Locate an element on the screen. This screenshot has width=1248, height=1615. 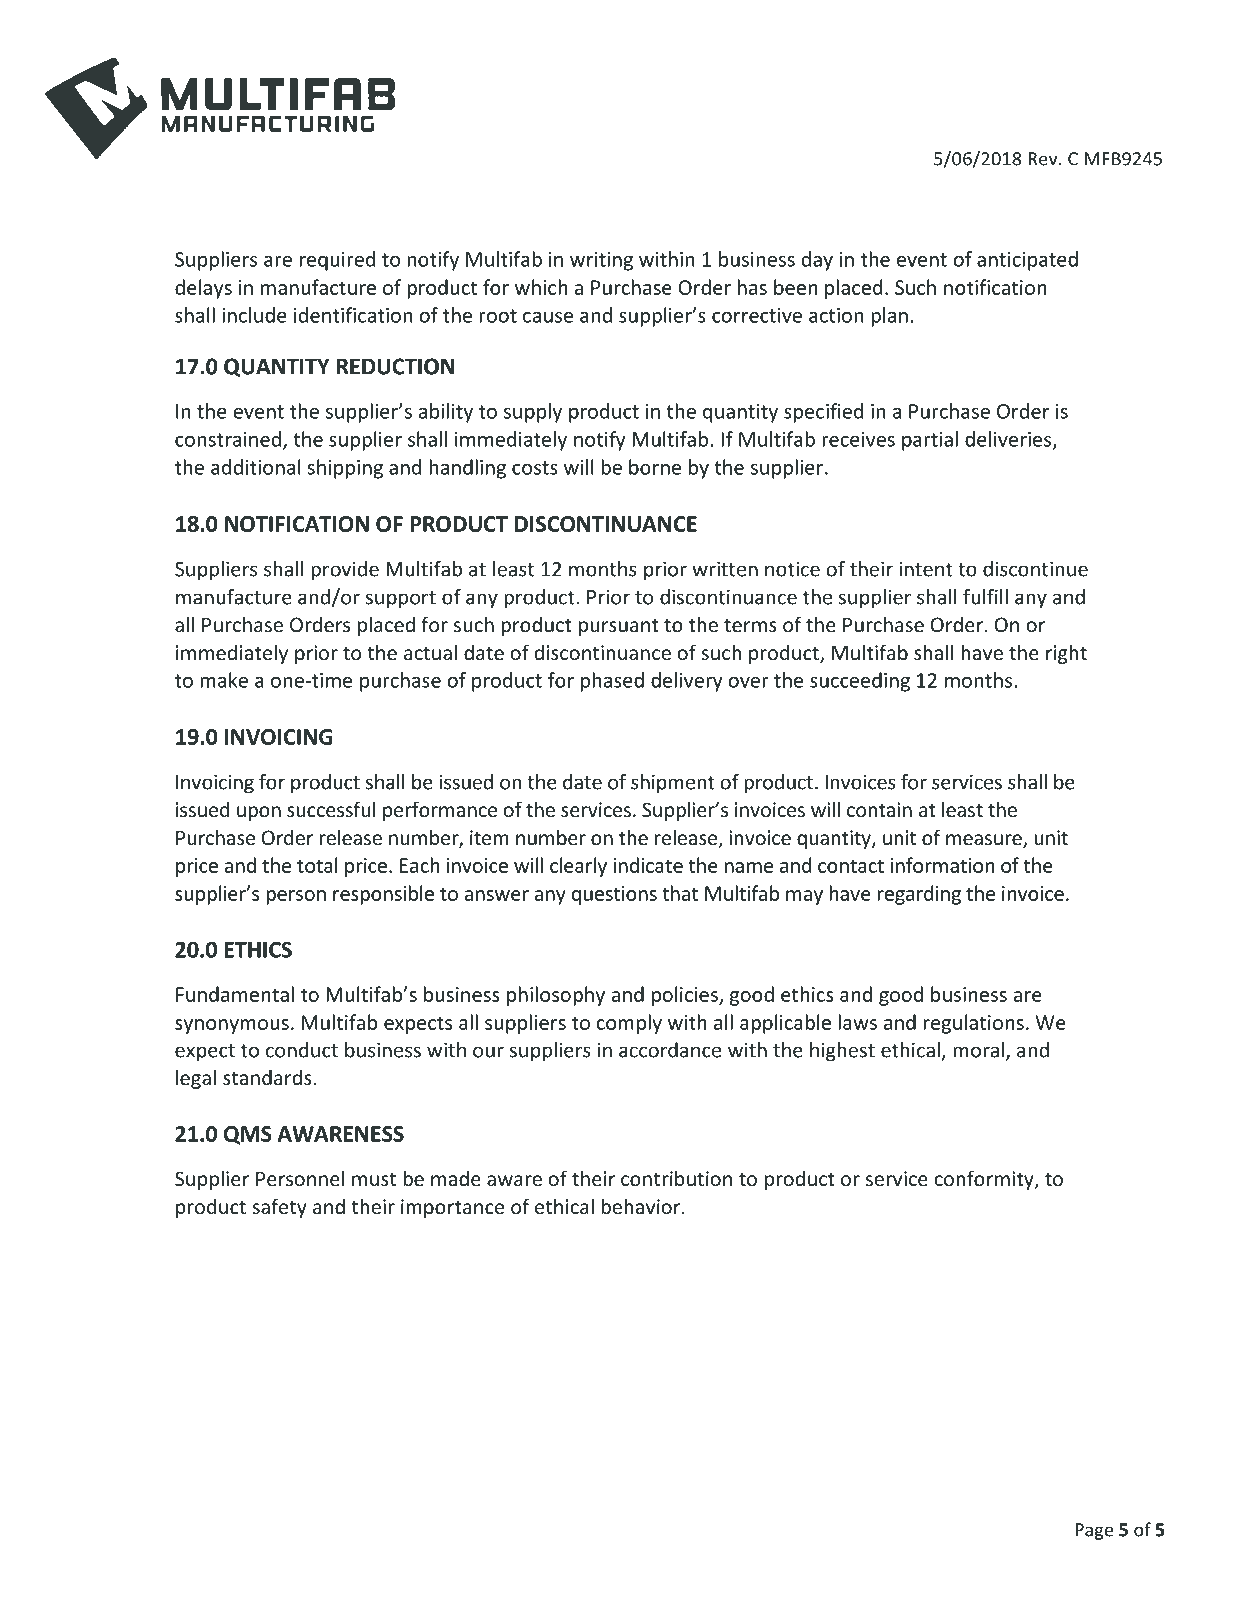
measure is located at coordinates (985, 841).
